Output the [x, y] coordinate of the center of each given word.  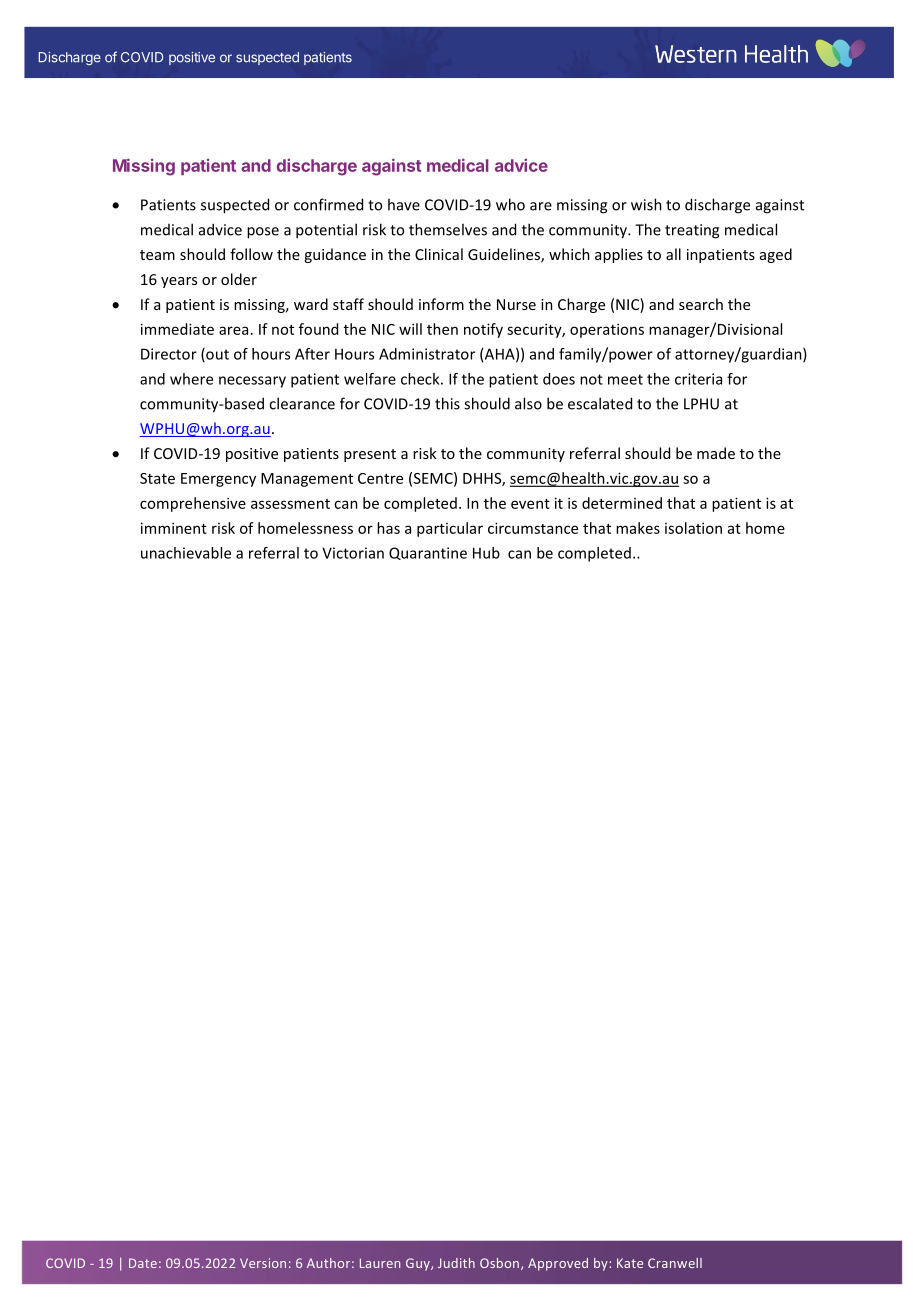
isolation [693, 528]
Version [263, 1263]
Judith [456, 1263]
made [716, 453]
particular [450, 529]
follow [251, 254]
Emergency [218, 480]
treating [692, 231]
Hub [486, 553]
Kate [630, 1263]
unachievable [186, 553]
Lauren [380, 1263]
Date [143, 1263]
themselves [448, 229]
